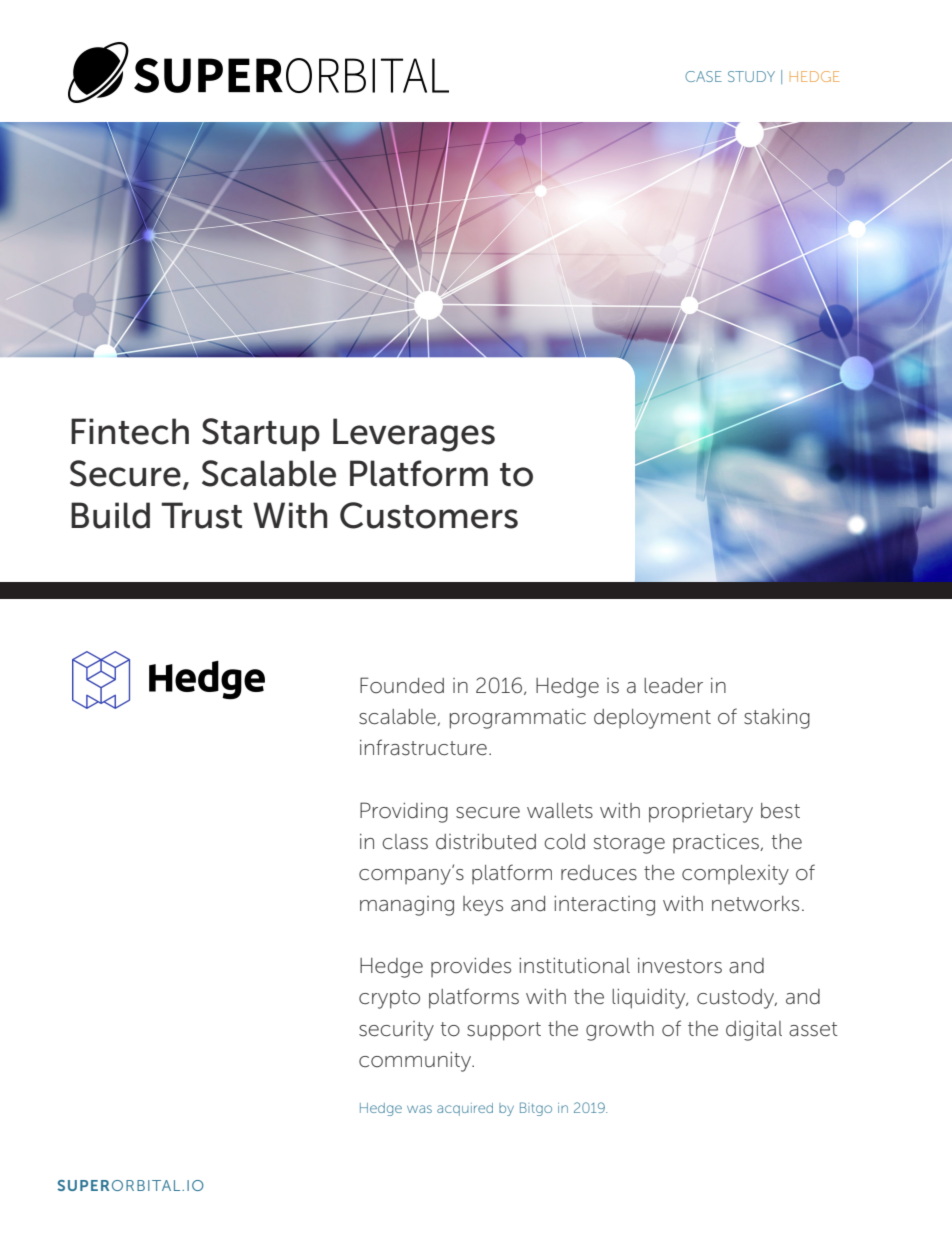 This screenshot has width=952, height=1233. I want to click on was, so click(419, 1109).
